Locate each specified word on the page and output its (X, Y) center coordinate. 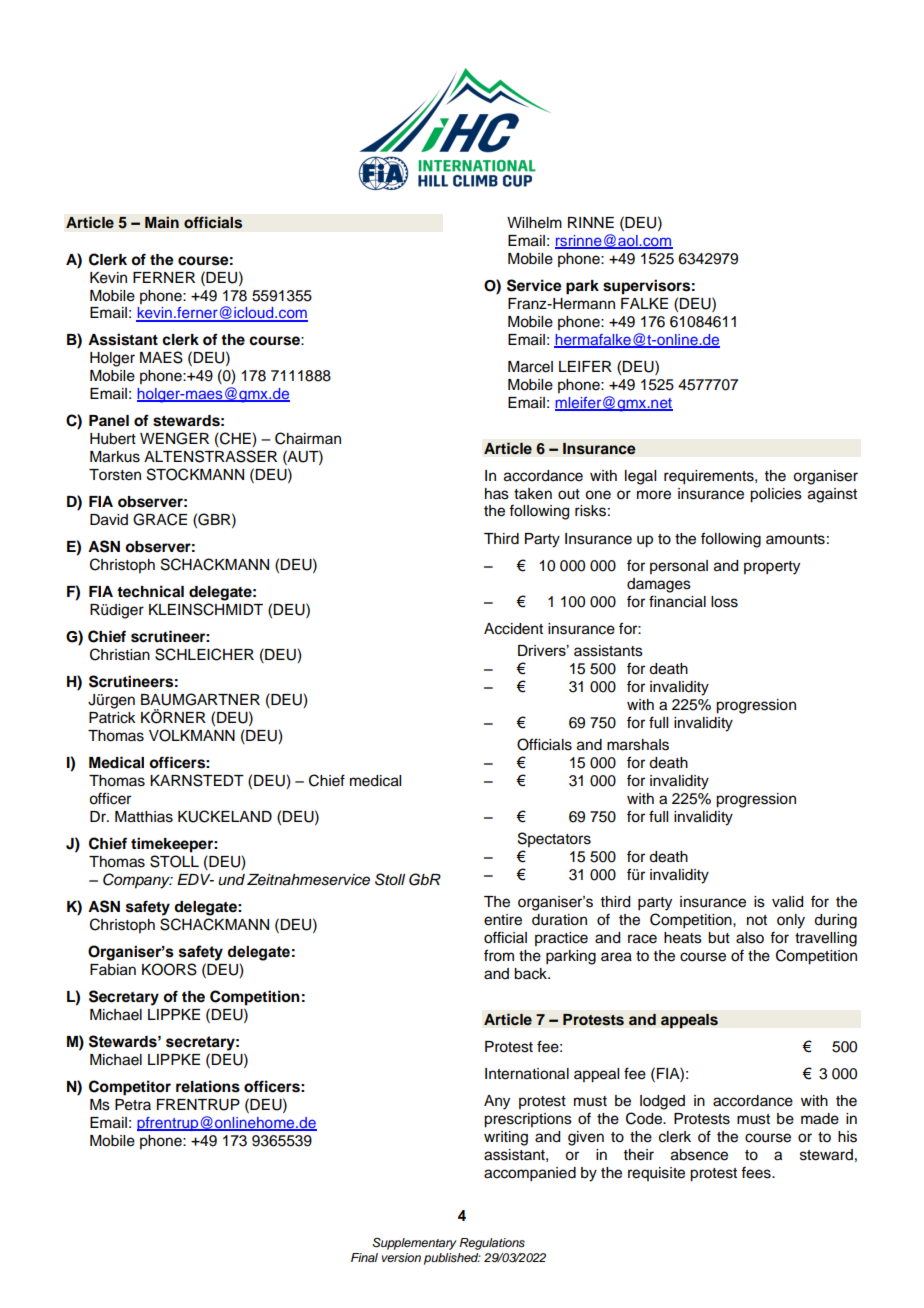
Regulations (492, 1244)
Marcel (530, 367)
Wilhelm (534, 223)
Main (162, 222)
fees (757, 1172)
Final (364, 1257)
